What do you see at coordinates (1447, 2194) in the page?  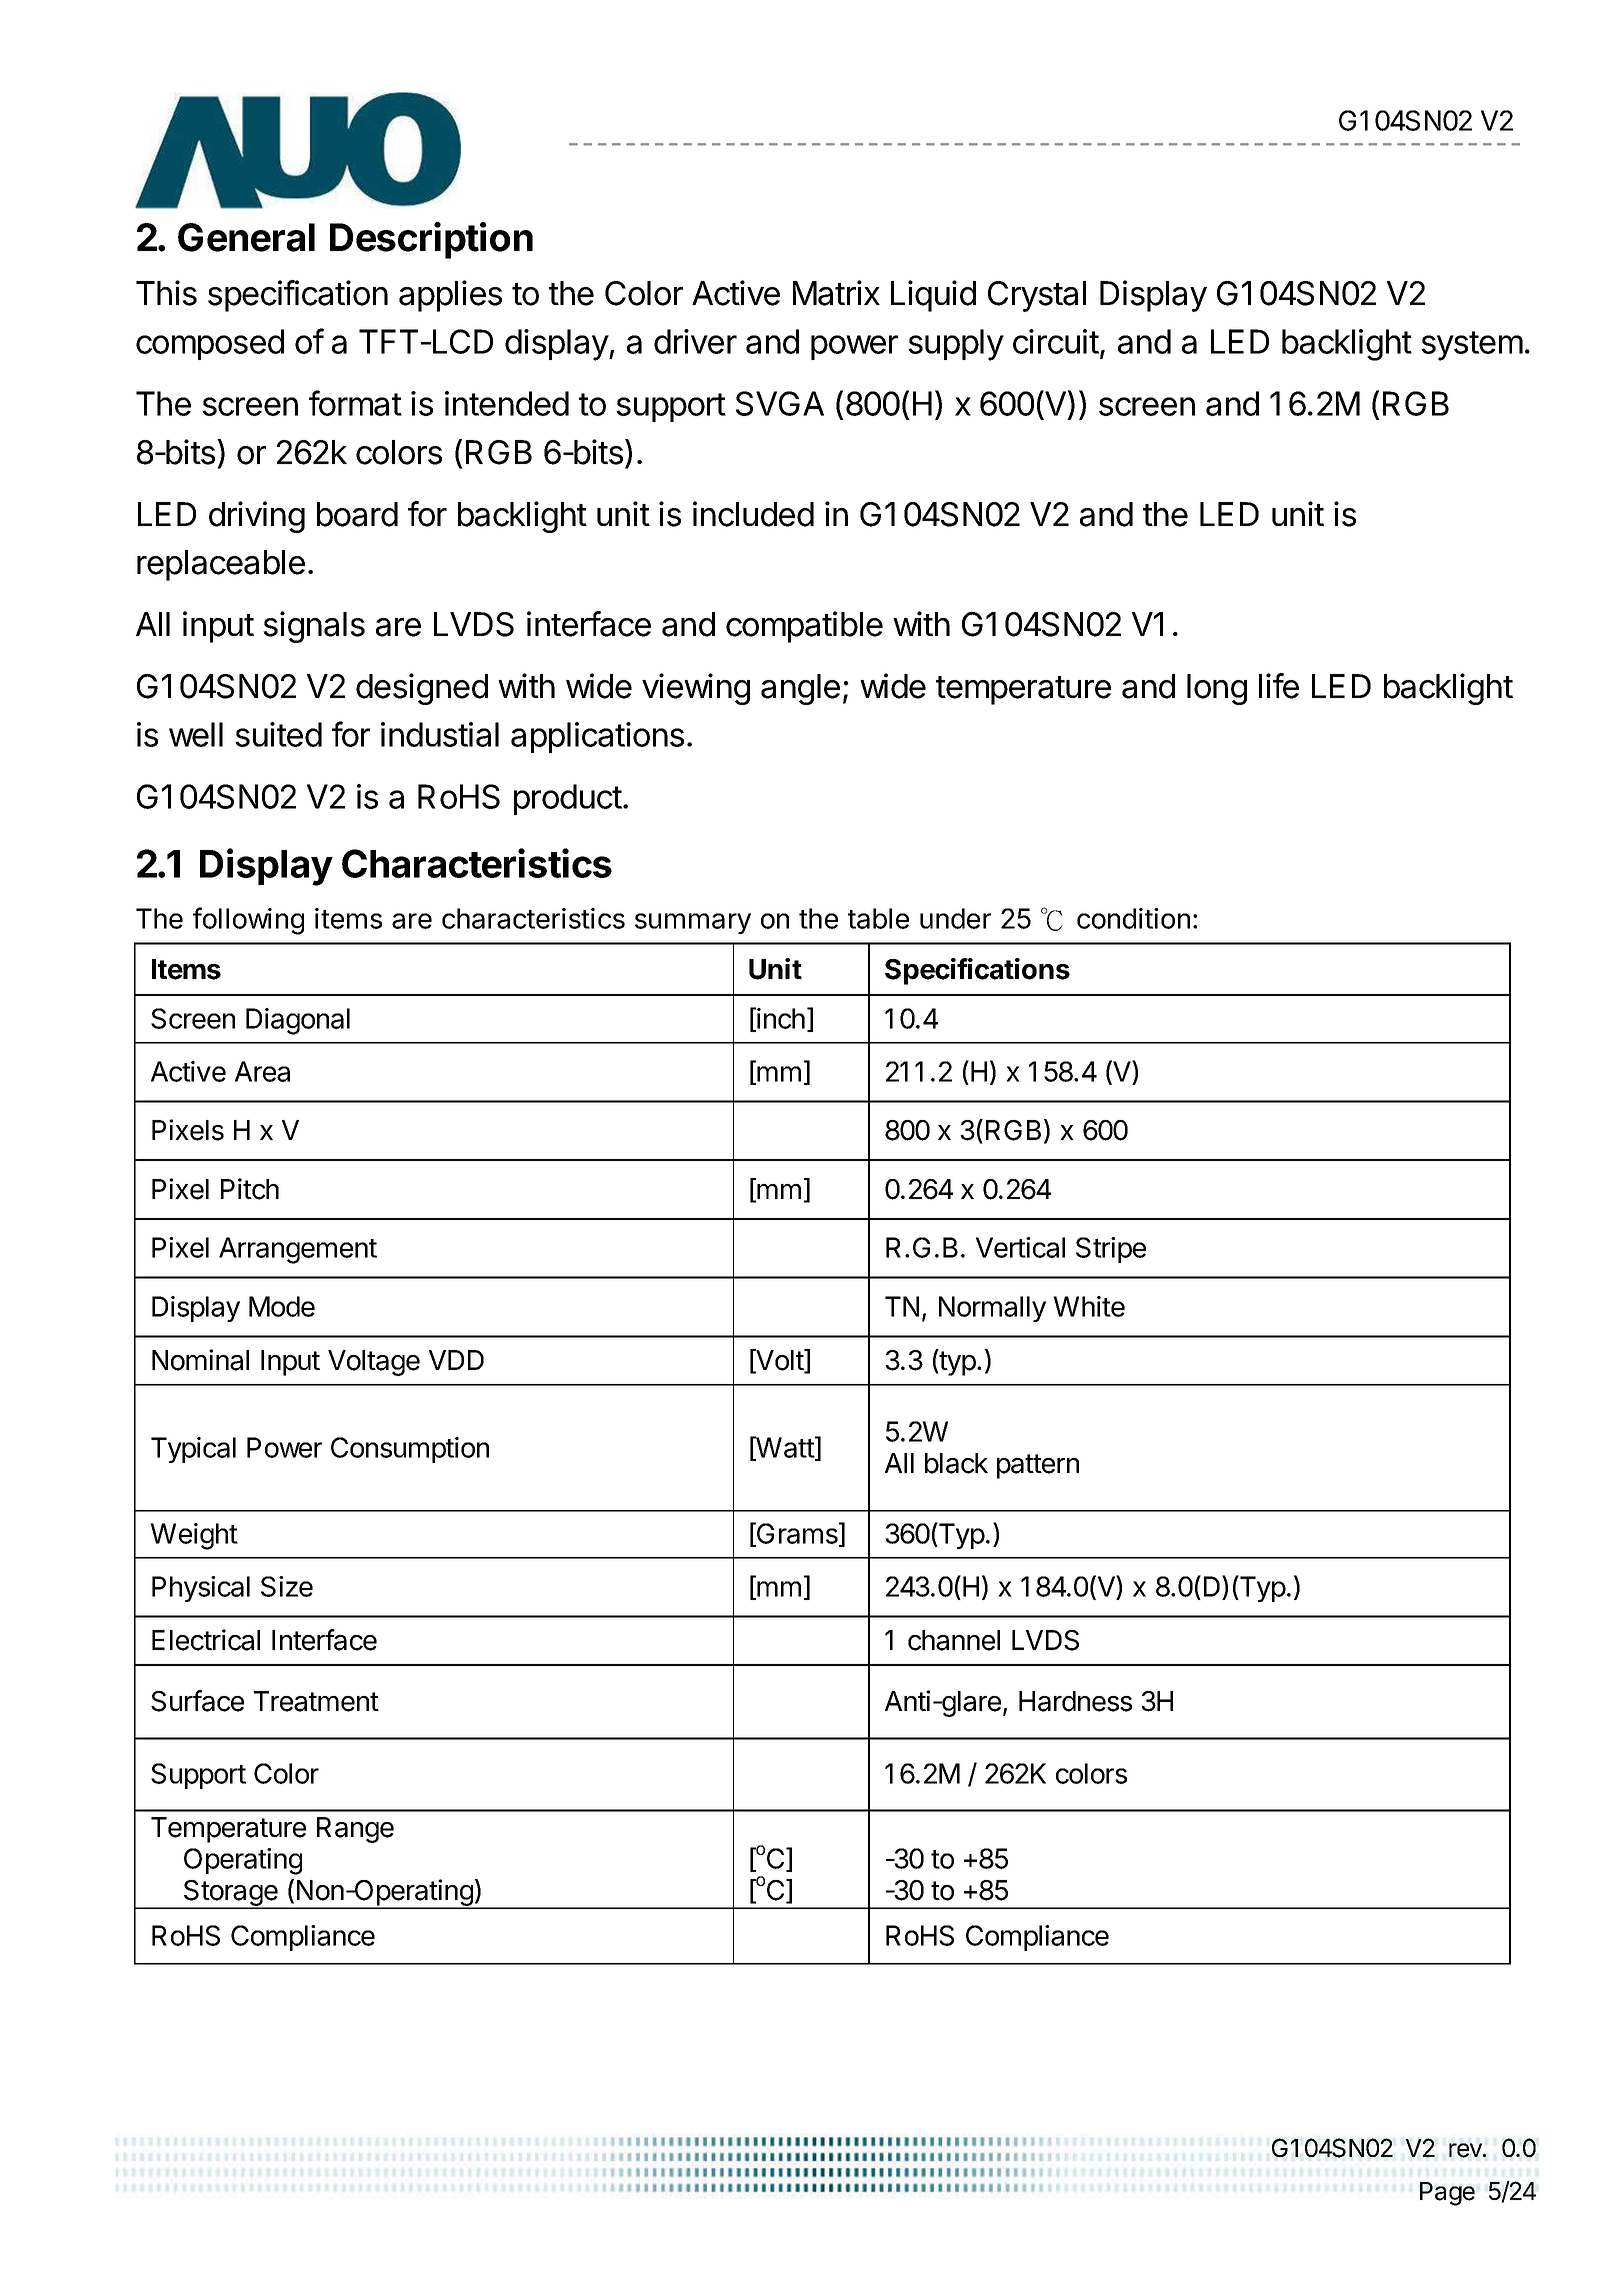 I see `Page` at bounding box center [1447, 2194].
